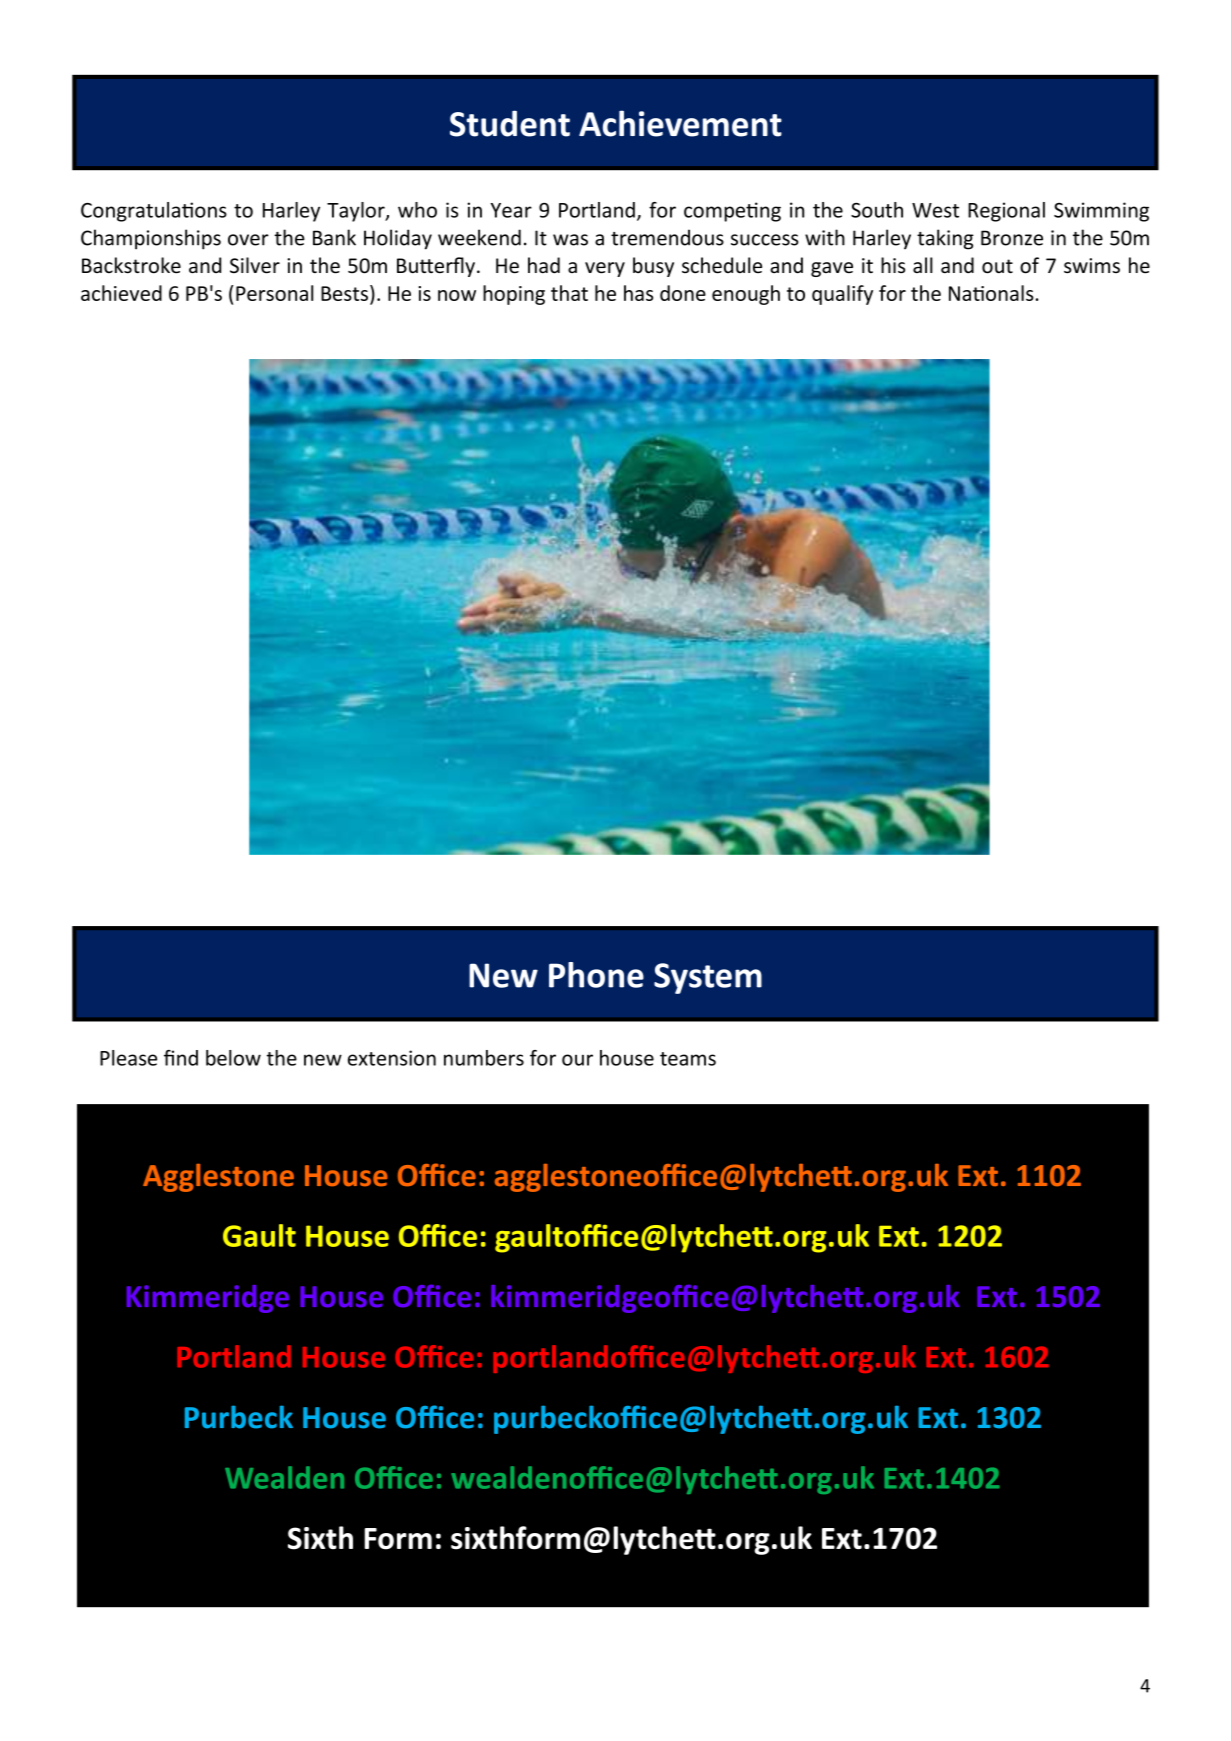 This screenshot has height=1741, width=1231. Describe the element at coordinates (991, 293) in the screenshot. I see `Nationals` at that location.
